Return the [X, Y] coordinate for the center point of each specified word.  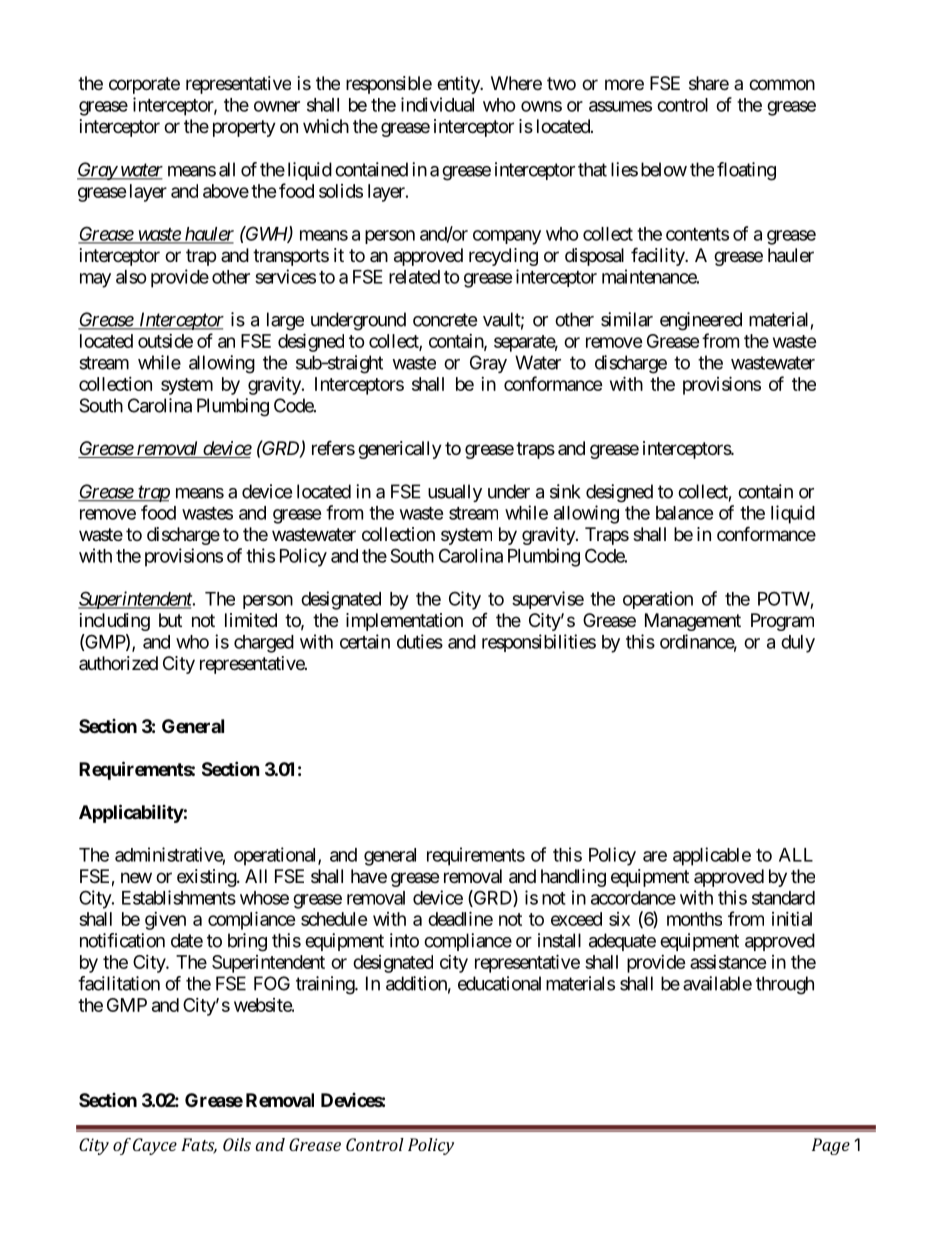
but [170, 620]
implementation [404, 622]
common [782, 84]
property [244, 128]
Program [782, 622]
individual [437, 104]
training [326, 985]
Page [831, 1146]
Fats [199, 1146]
